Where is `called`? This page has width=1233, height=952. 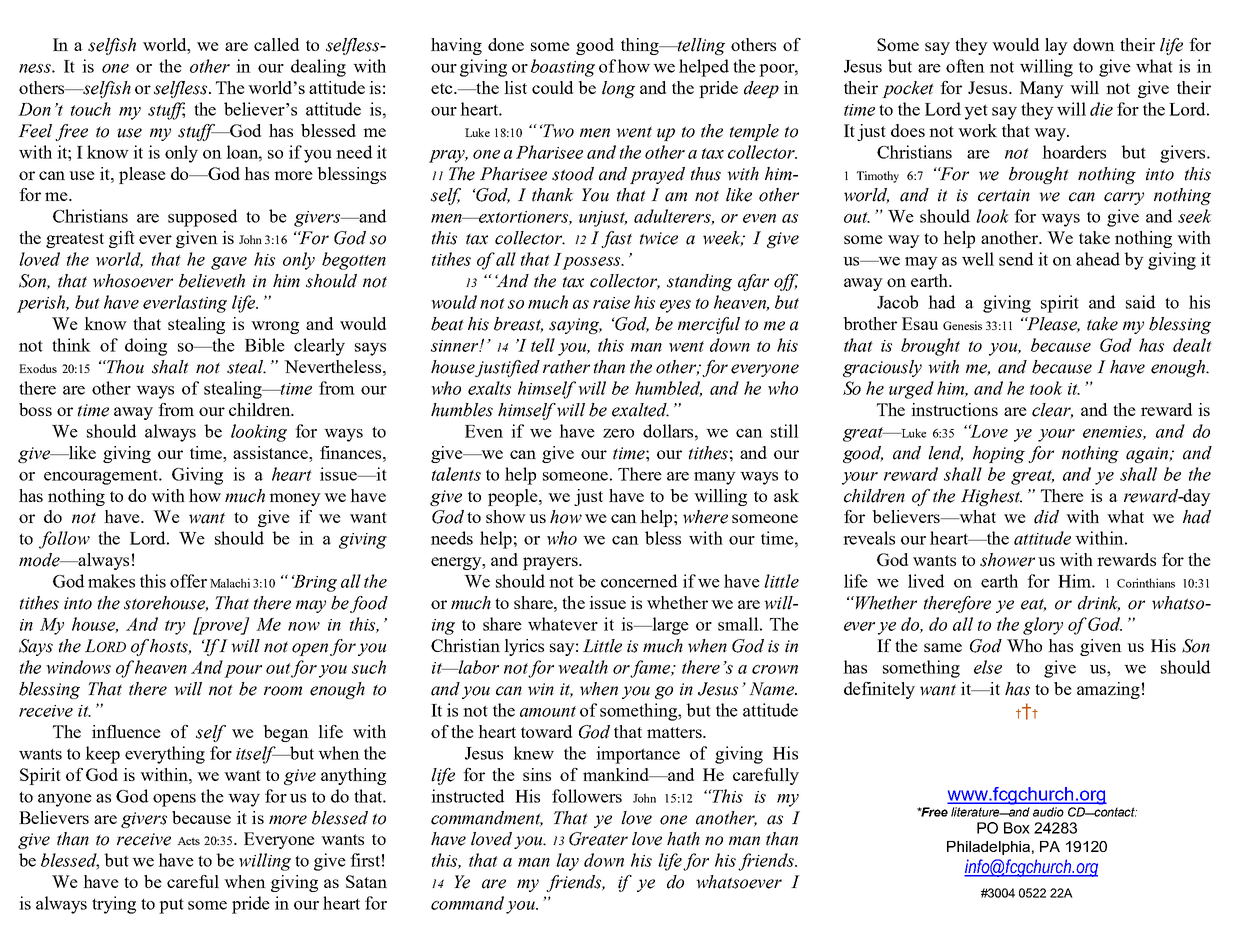
called is located at coordinates (276, 44).
